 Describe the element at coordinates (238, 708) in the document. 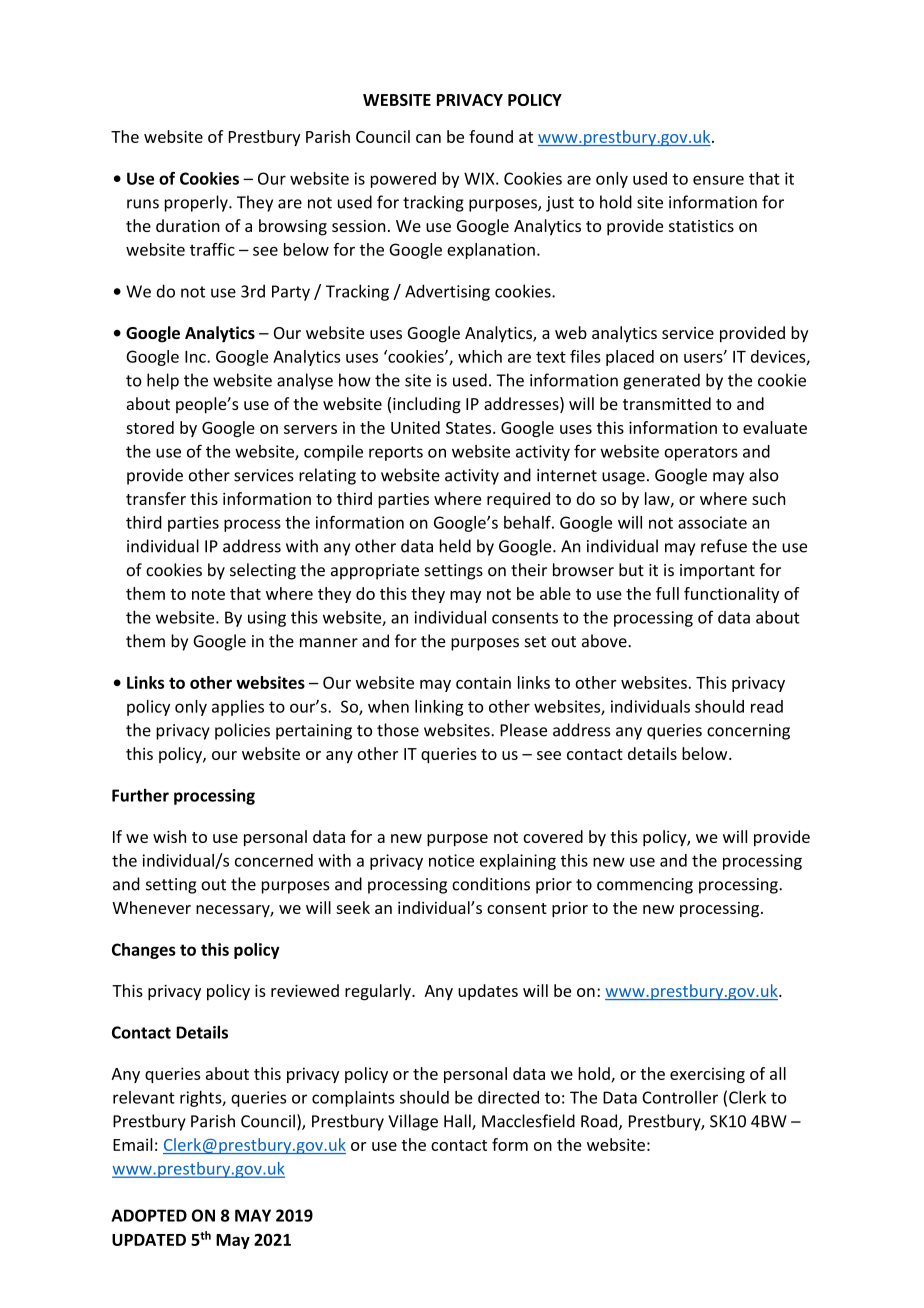

I see `applies` at that location.
